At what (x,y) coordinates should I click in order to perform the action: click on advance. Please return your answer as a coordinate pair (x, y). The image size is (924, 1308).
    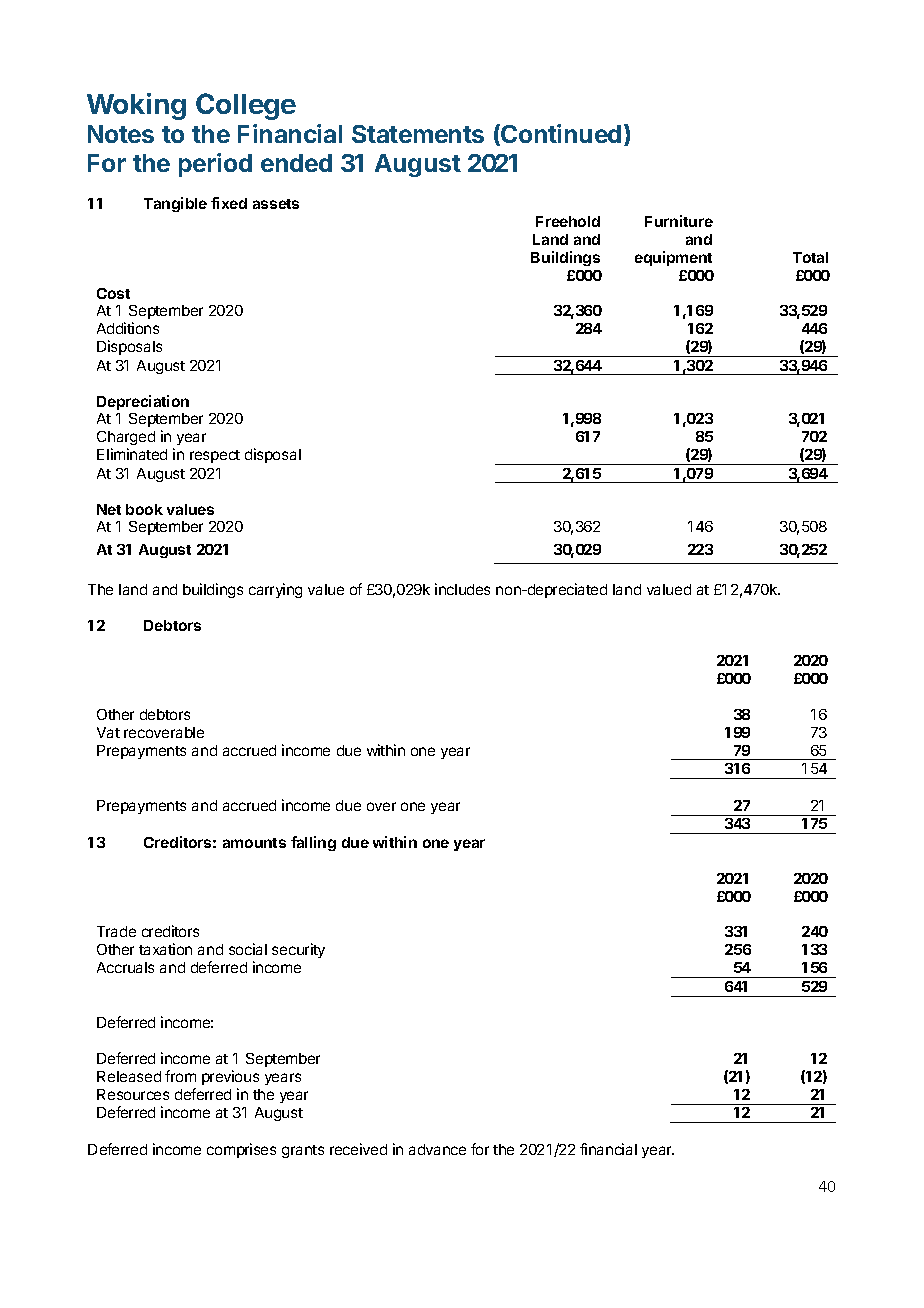
    Looking at the image, I should click on (437, 1149).
